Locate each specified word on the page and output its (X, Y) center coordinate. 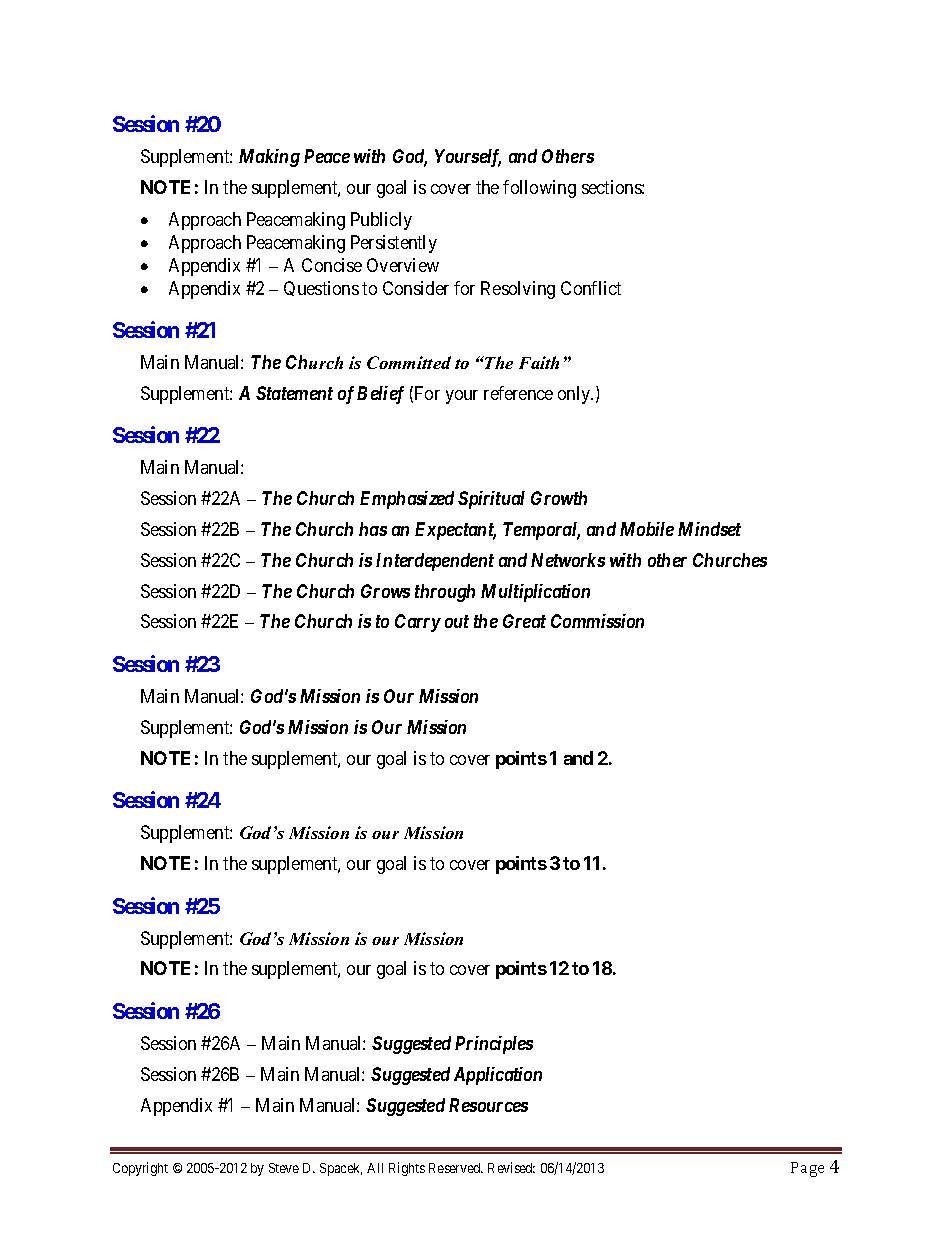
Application (498, 1076)
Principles (494, 1045)
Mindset (709, 529)
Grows (385, 591)
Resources (488, 1105)
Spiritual (491, 500)
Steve (284, 1168)
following (539, 189)
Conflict (591, 288)
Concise (332, 265)
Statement (294, 393)
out (457, 621)
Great (524, 621)
